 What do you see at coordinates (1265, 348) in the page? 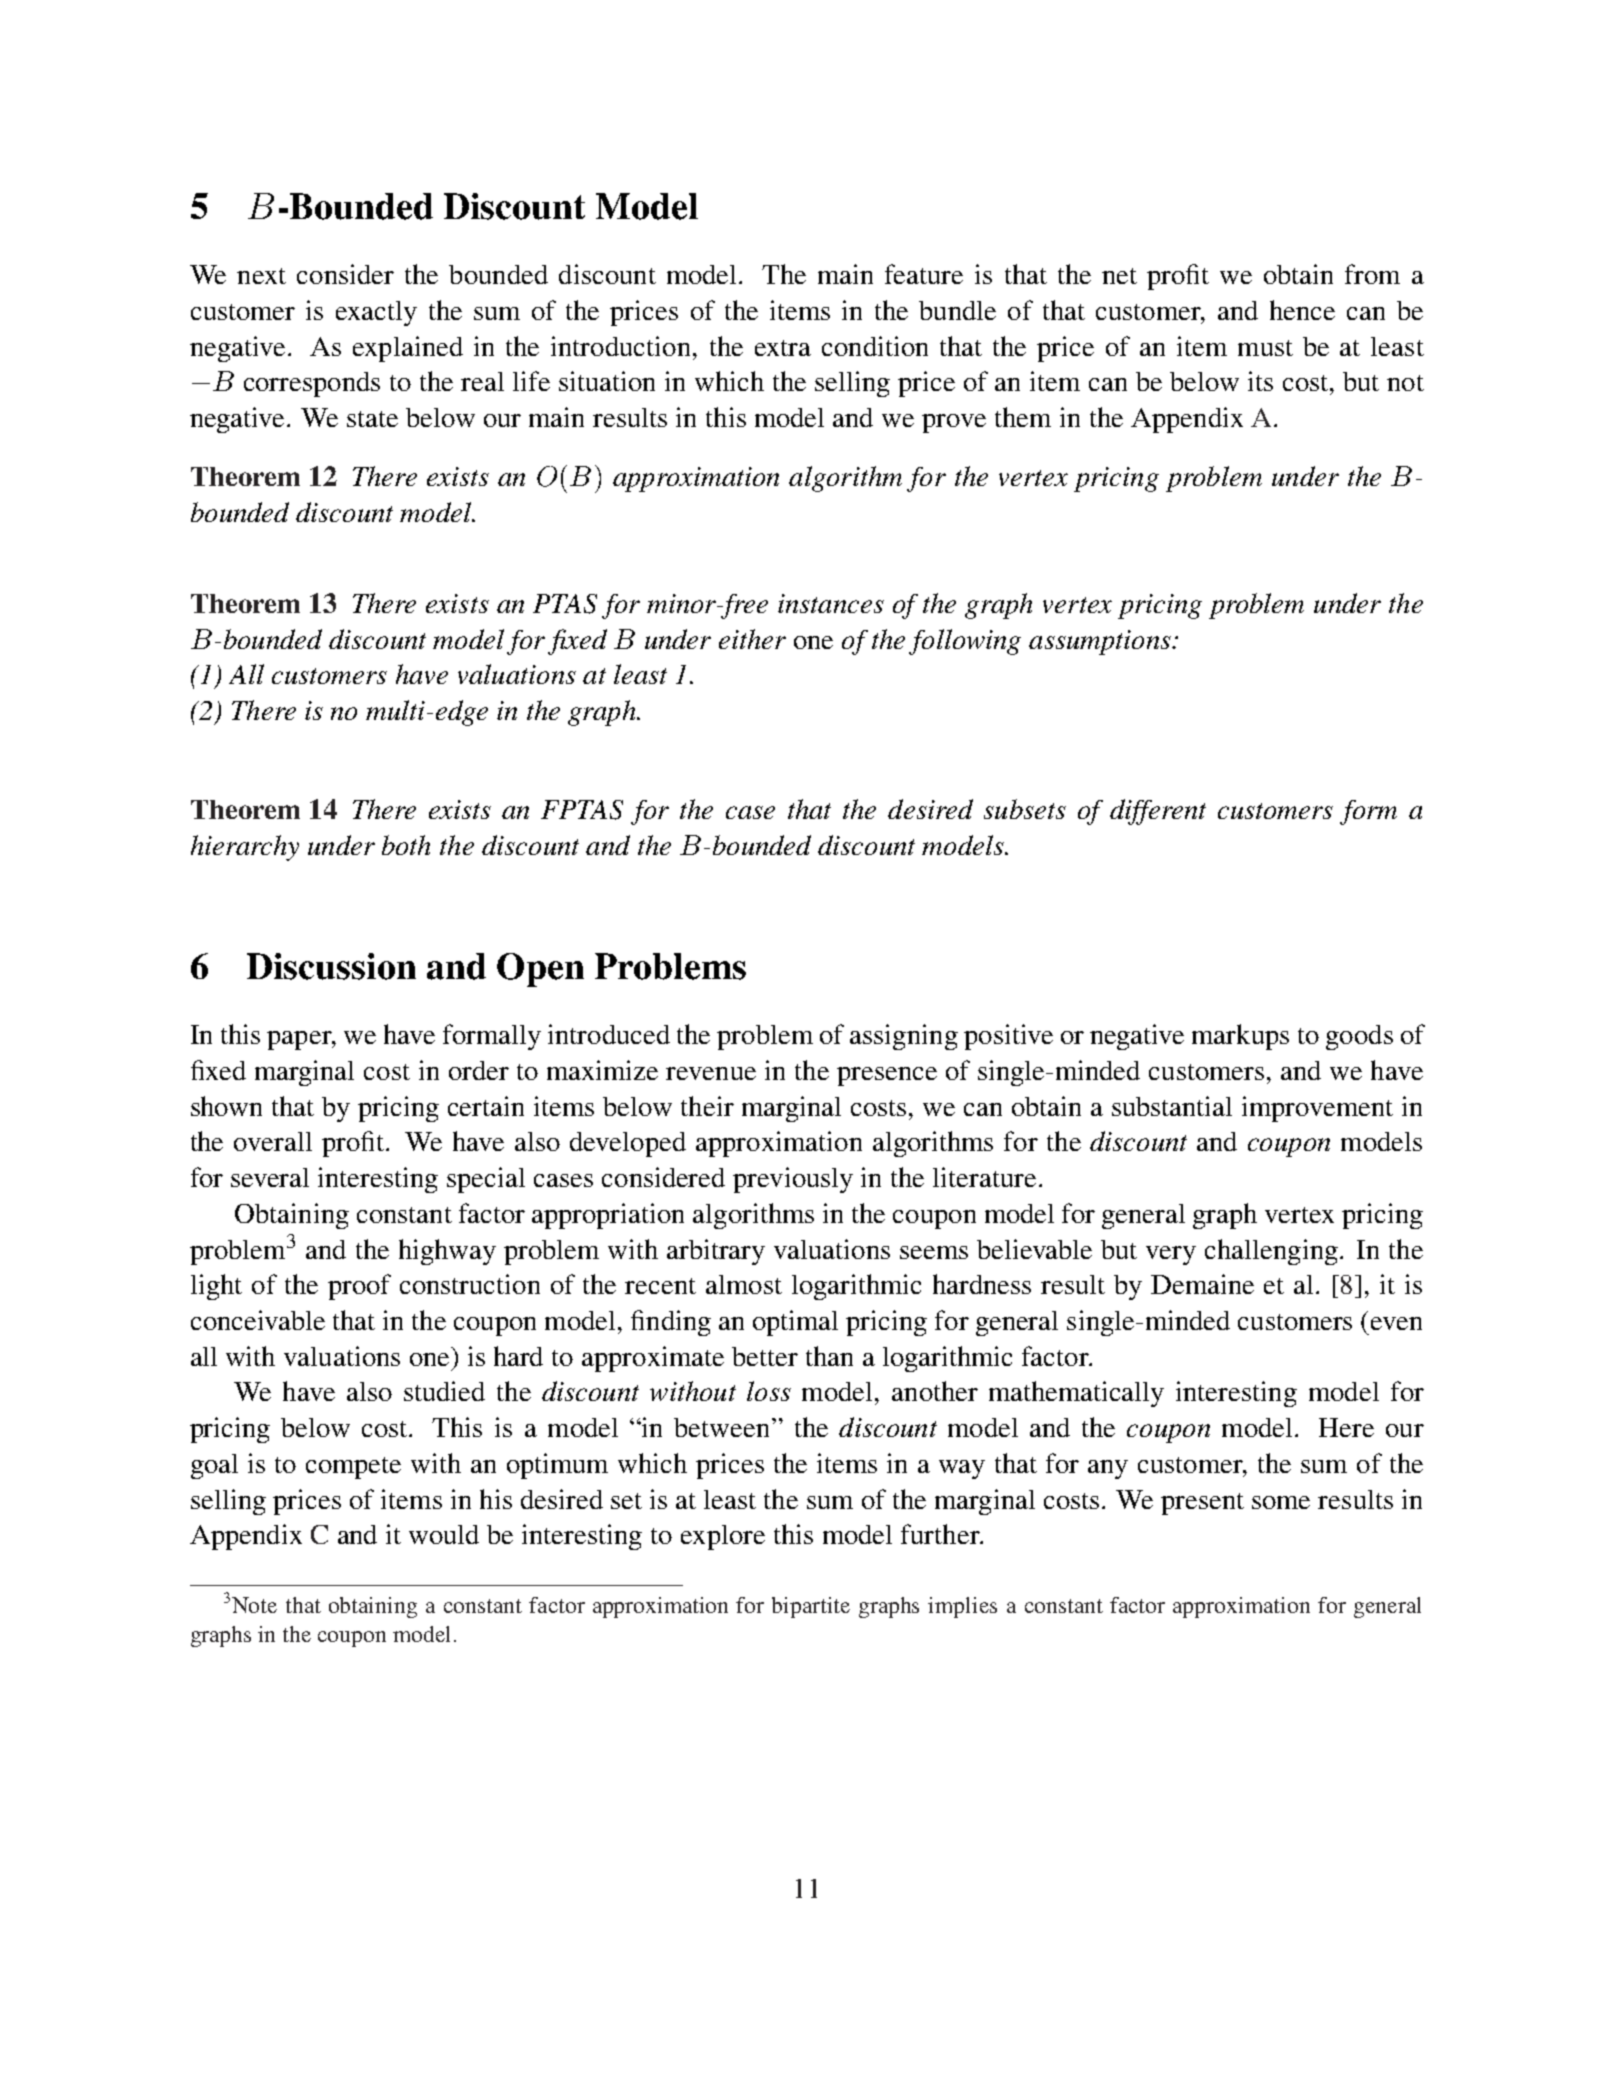
I see `must` at bounding box center [1265, 348].
